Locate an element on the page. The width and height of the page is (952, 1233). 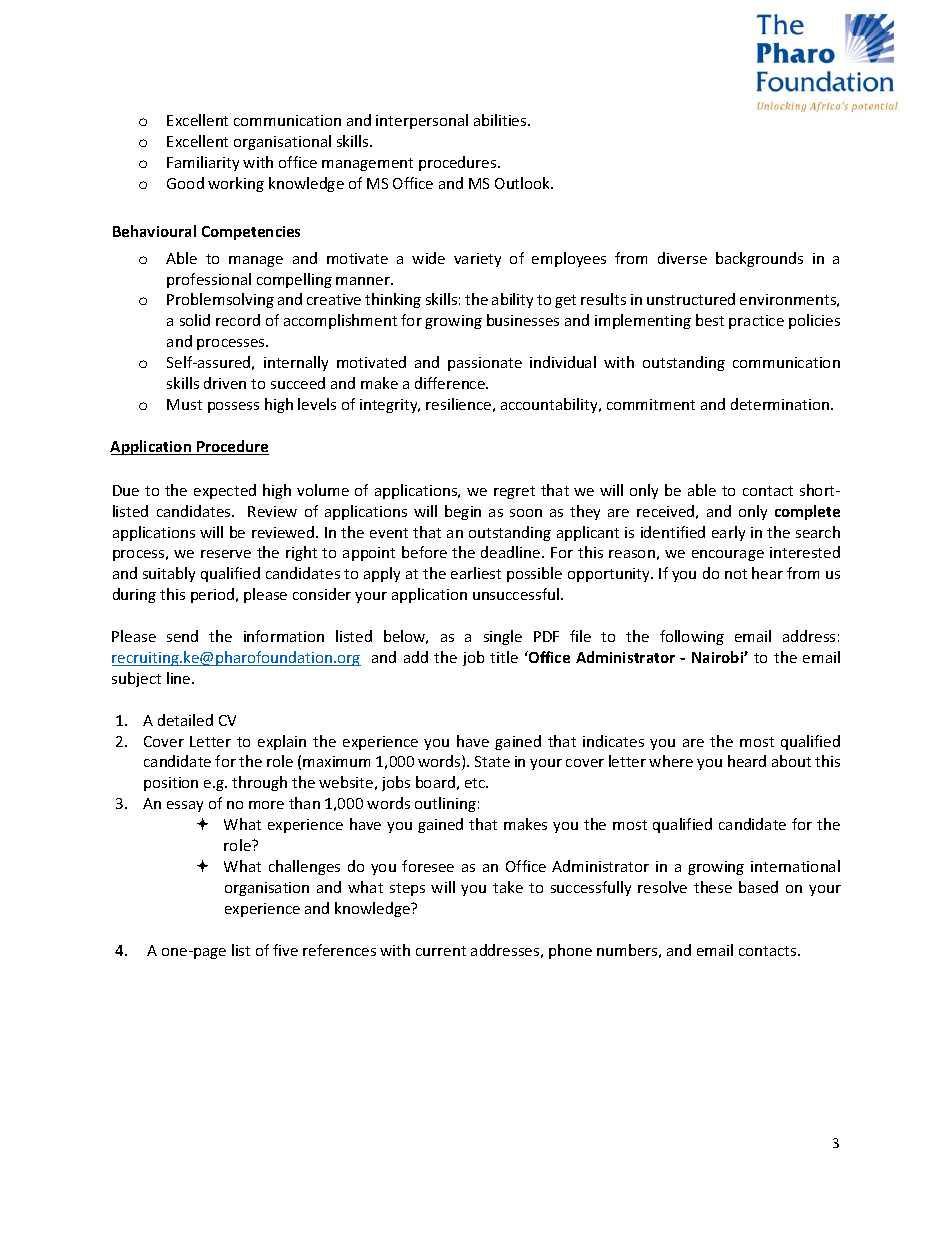
determination is located at coordinates (781, 404).
